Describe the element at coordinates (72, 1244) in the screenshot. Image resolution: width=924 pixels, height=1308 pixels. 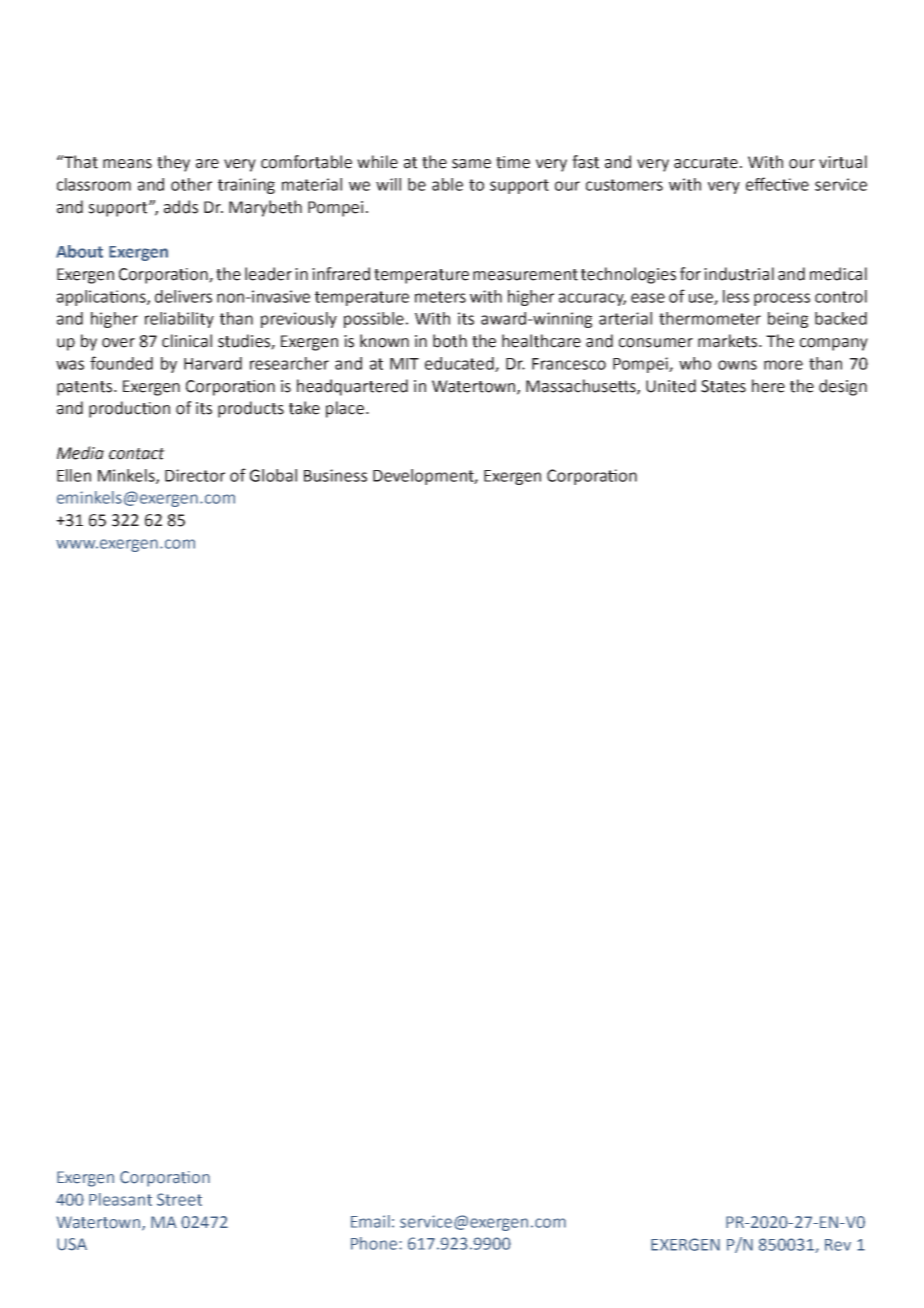
I see `USA` at that location.
